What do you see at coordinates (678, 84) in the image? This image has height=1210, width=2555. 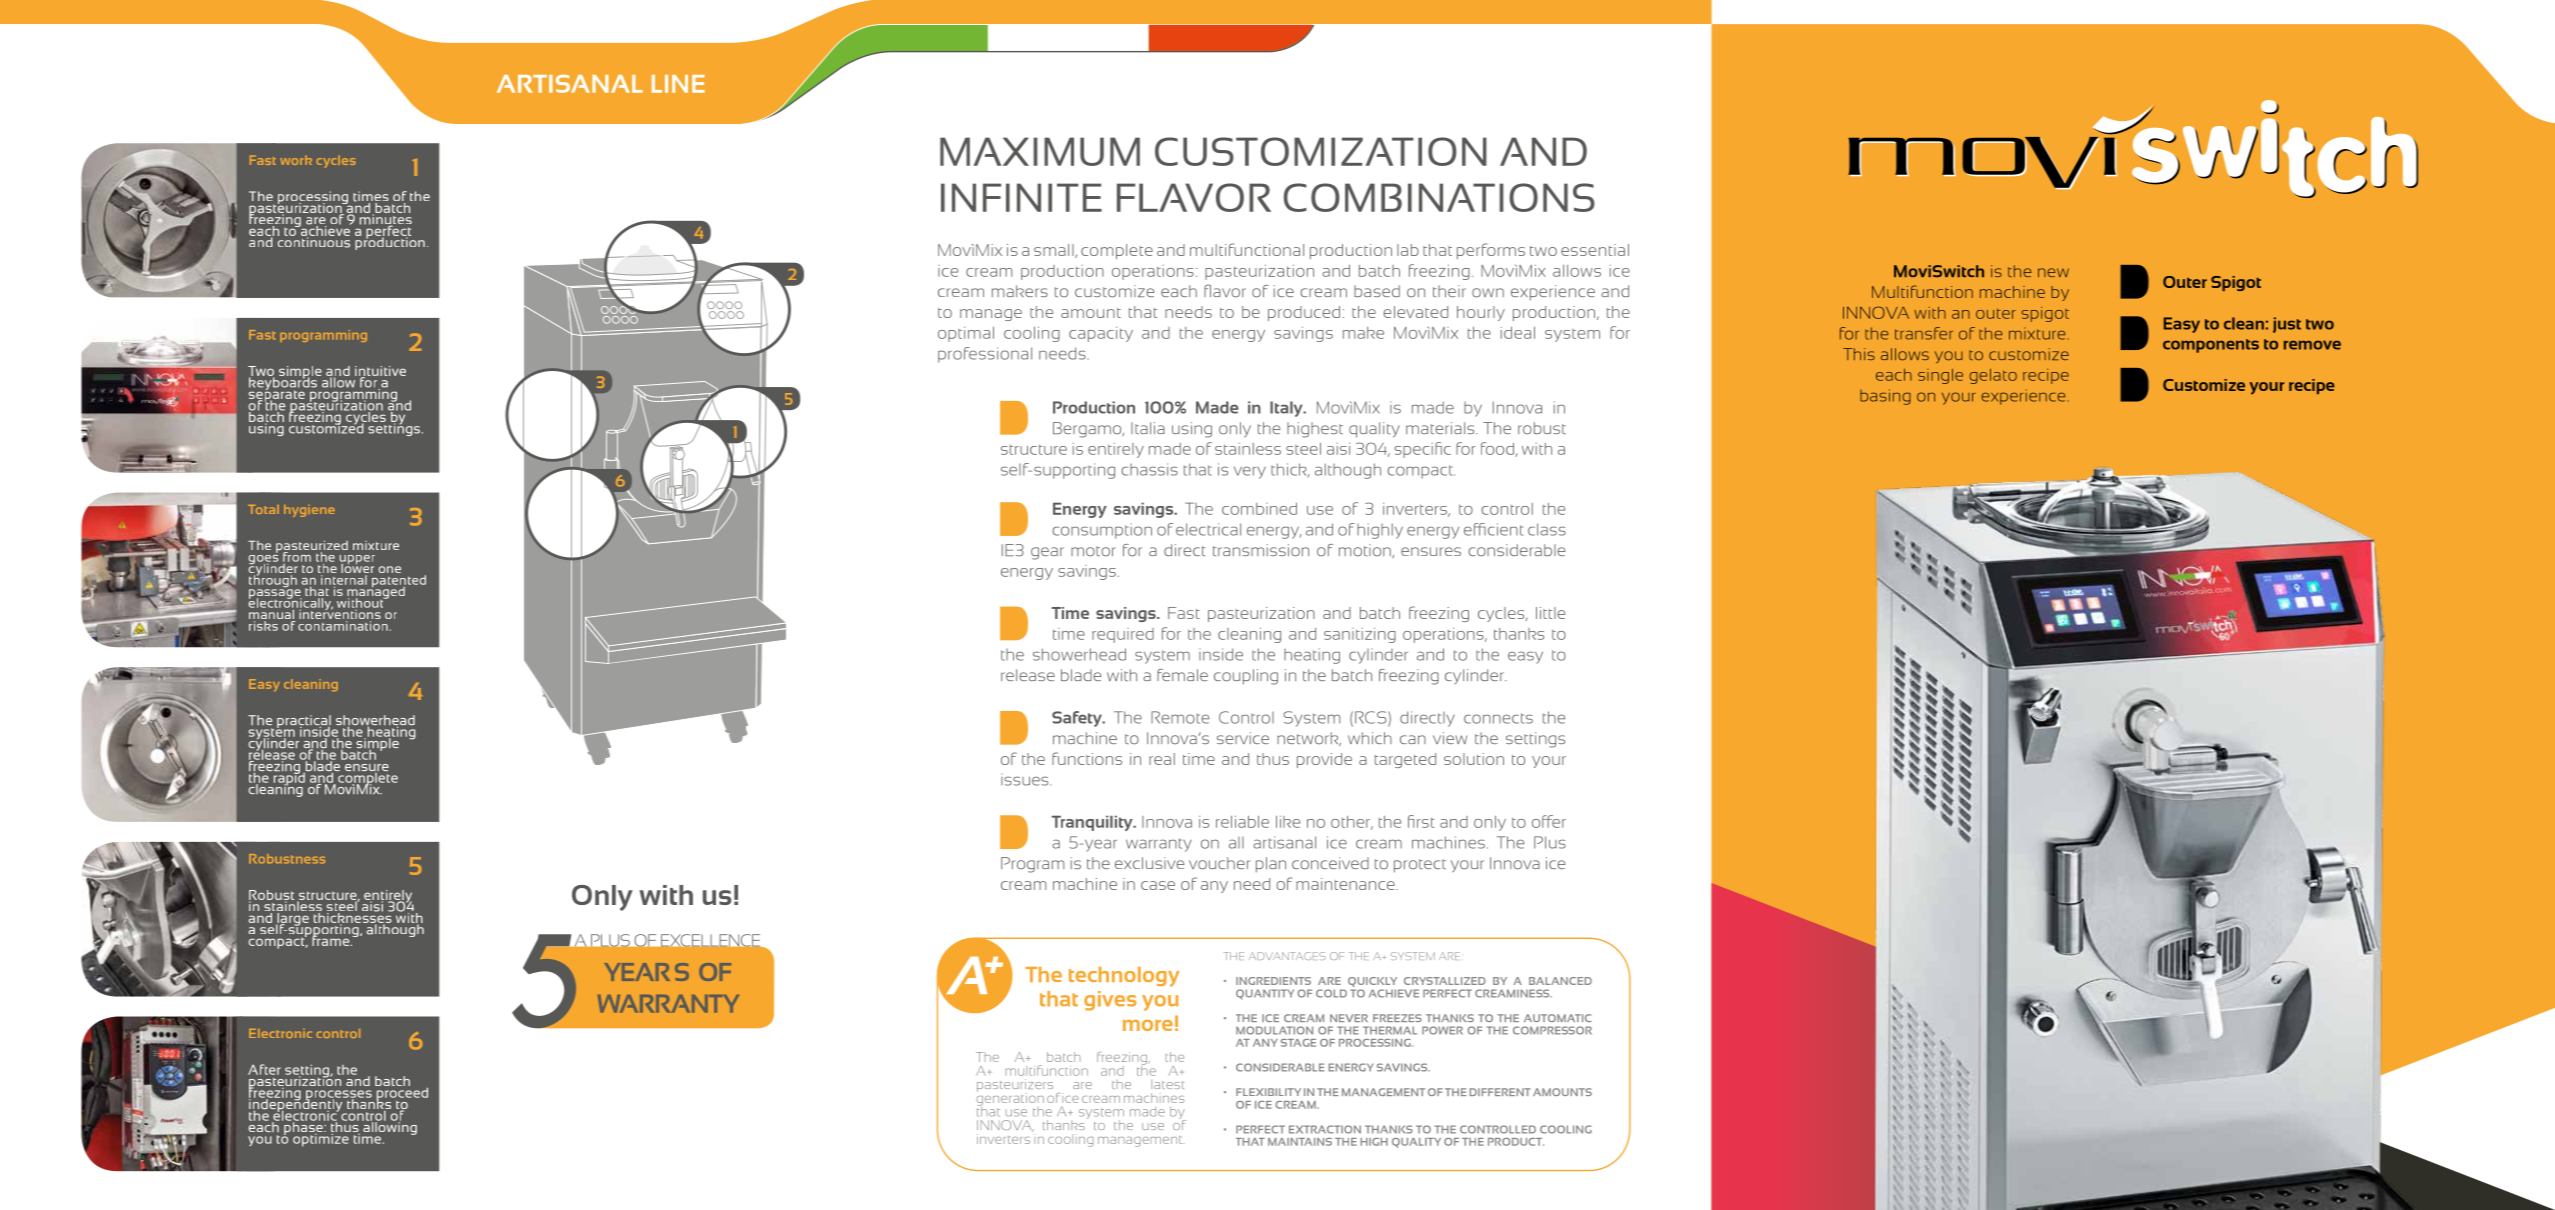 I see `LINE` at bounding box center [678, 84].
